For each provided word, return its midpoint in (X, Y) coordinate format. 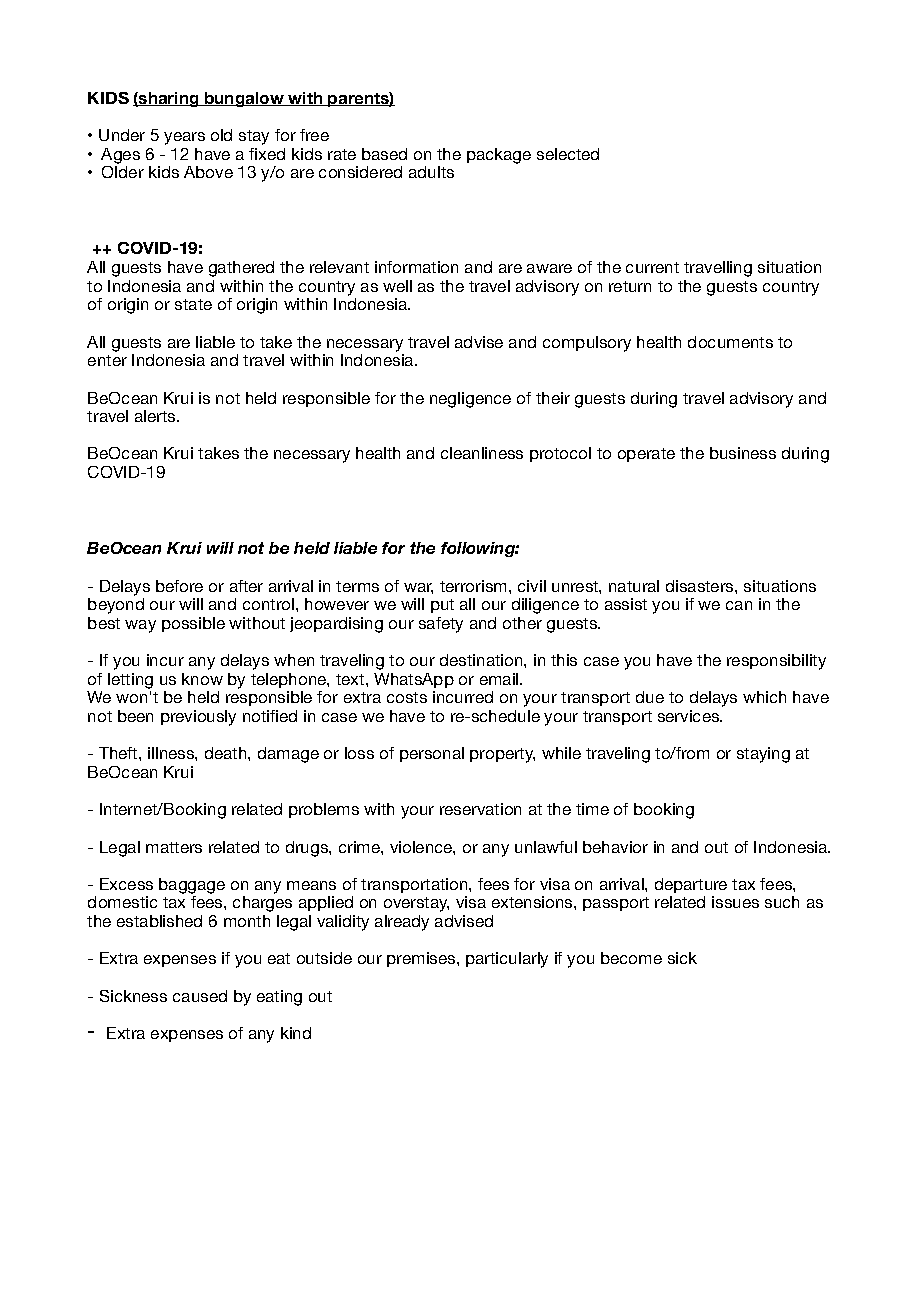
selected (568, 154)
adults (431, 172)
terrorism (475, 586)
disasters (701, 586)
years (184, 138)
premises (422, 959)
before (179, 586)
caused (200, 996)
